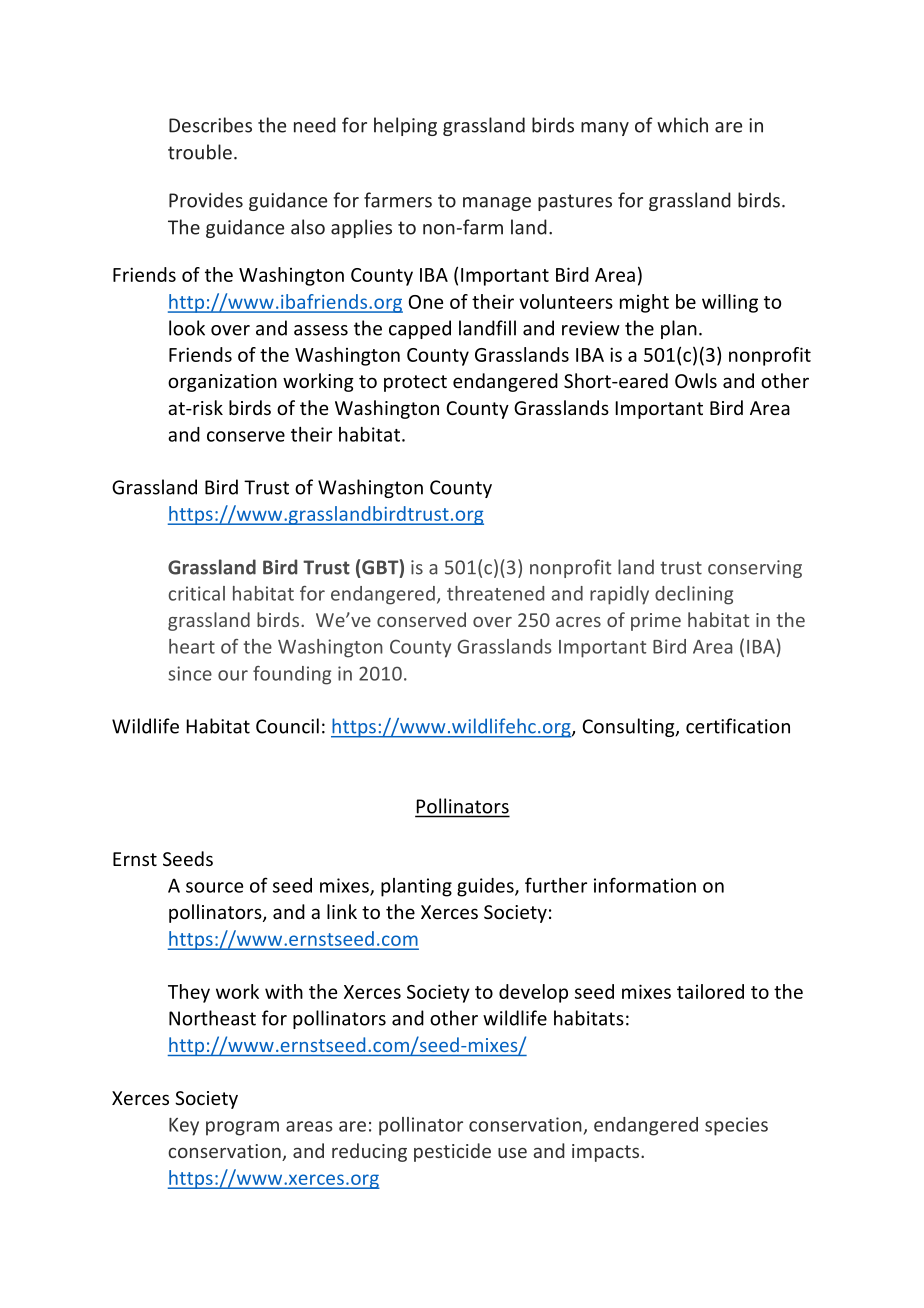  Describe the element at coordinates (682, 125) in the screenshot. I see `which` at that location.
